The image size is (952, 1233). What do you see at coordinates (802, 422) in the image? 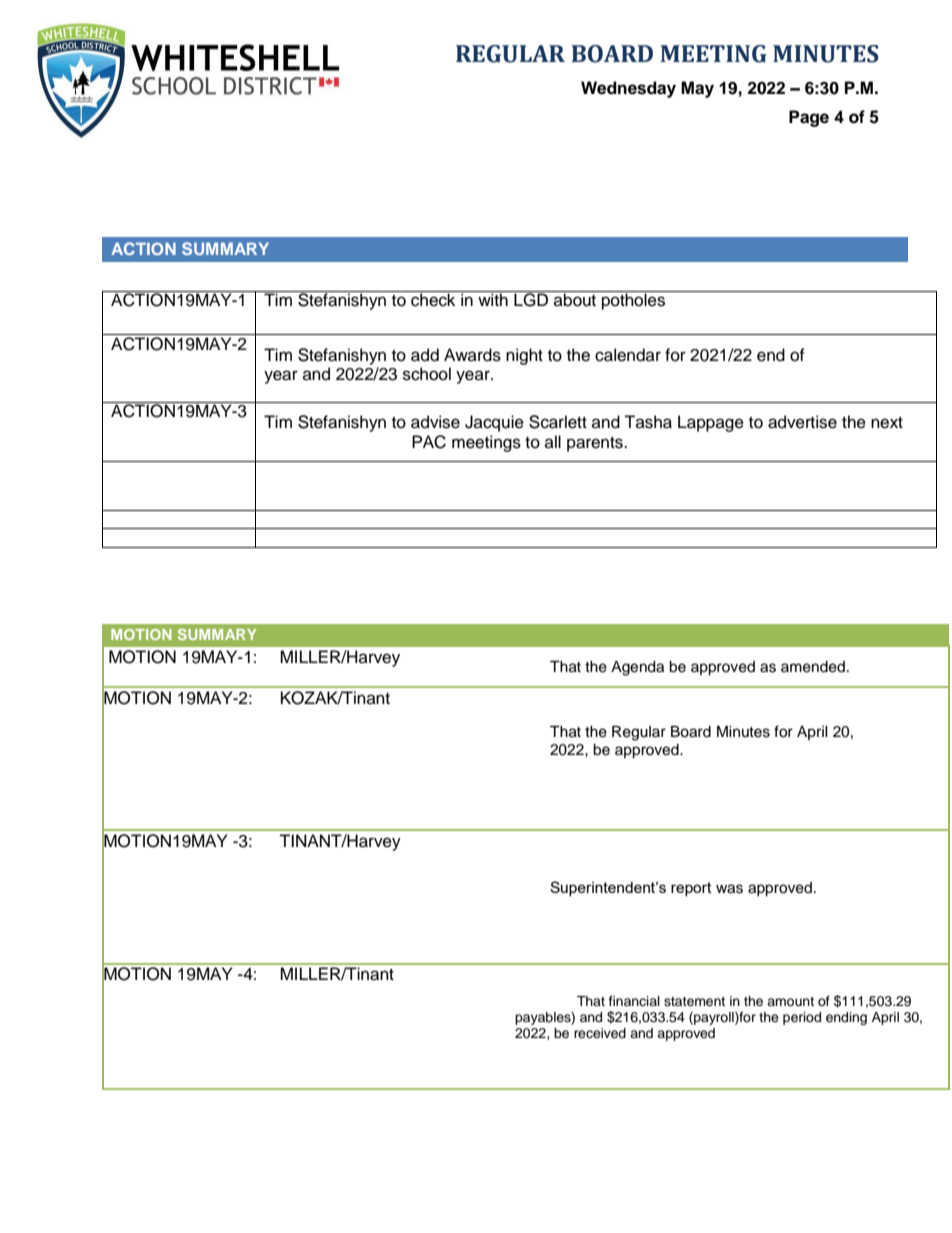
I see `advertise` at bounding box center [802, 422].
